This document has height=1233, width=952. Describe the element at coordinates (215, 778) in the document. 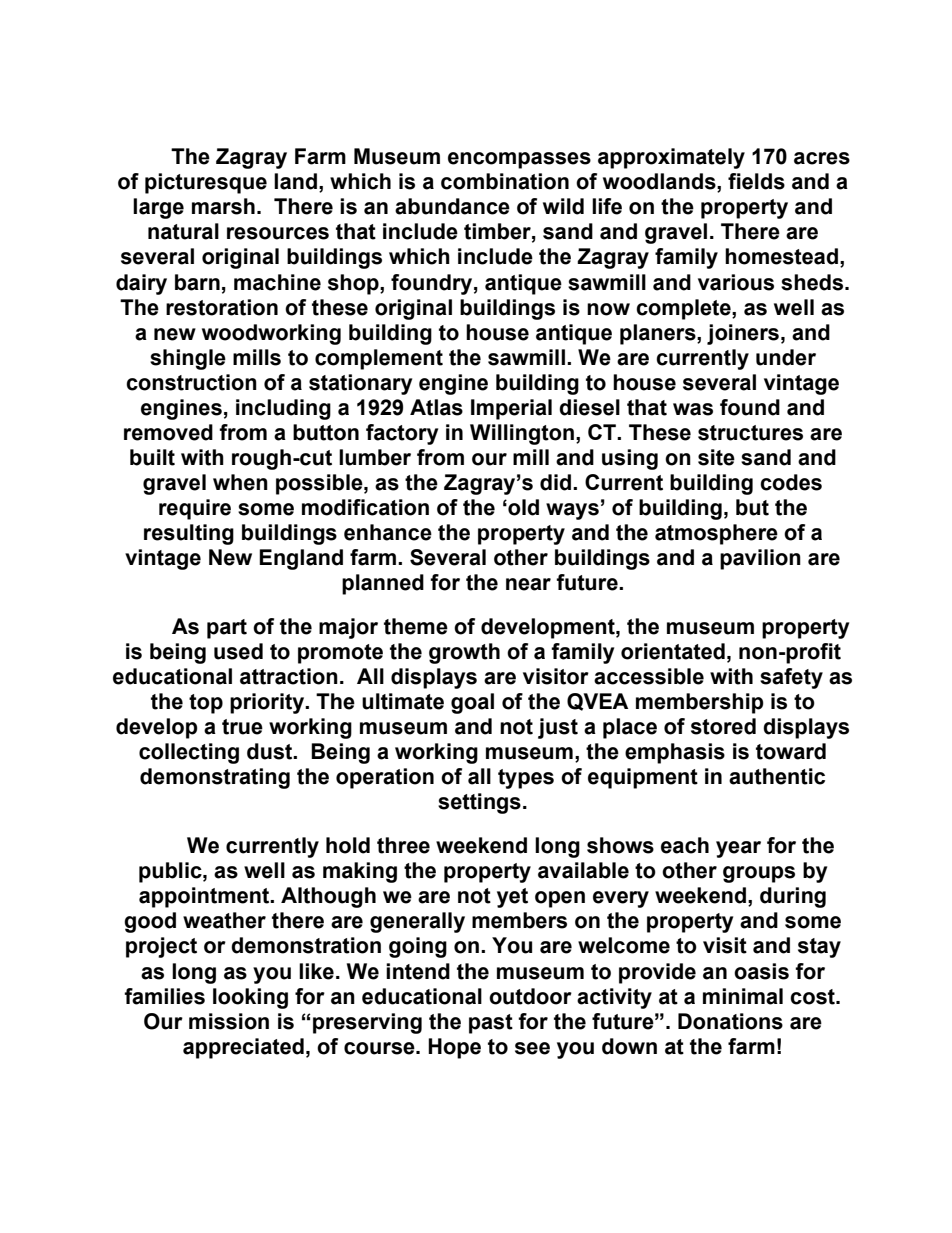

I see `demonstrating` at that location.
